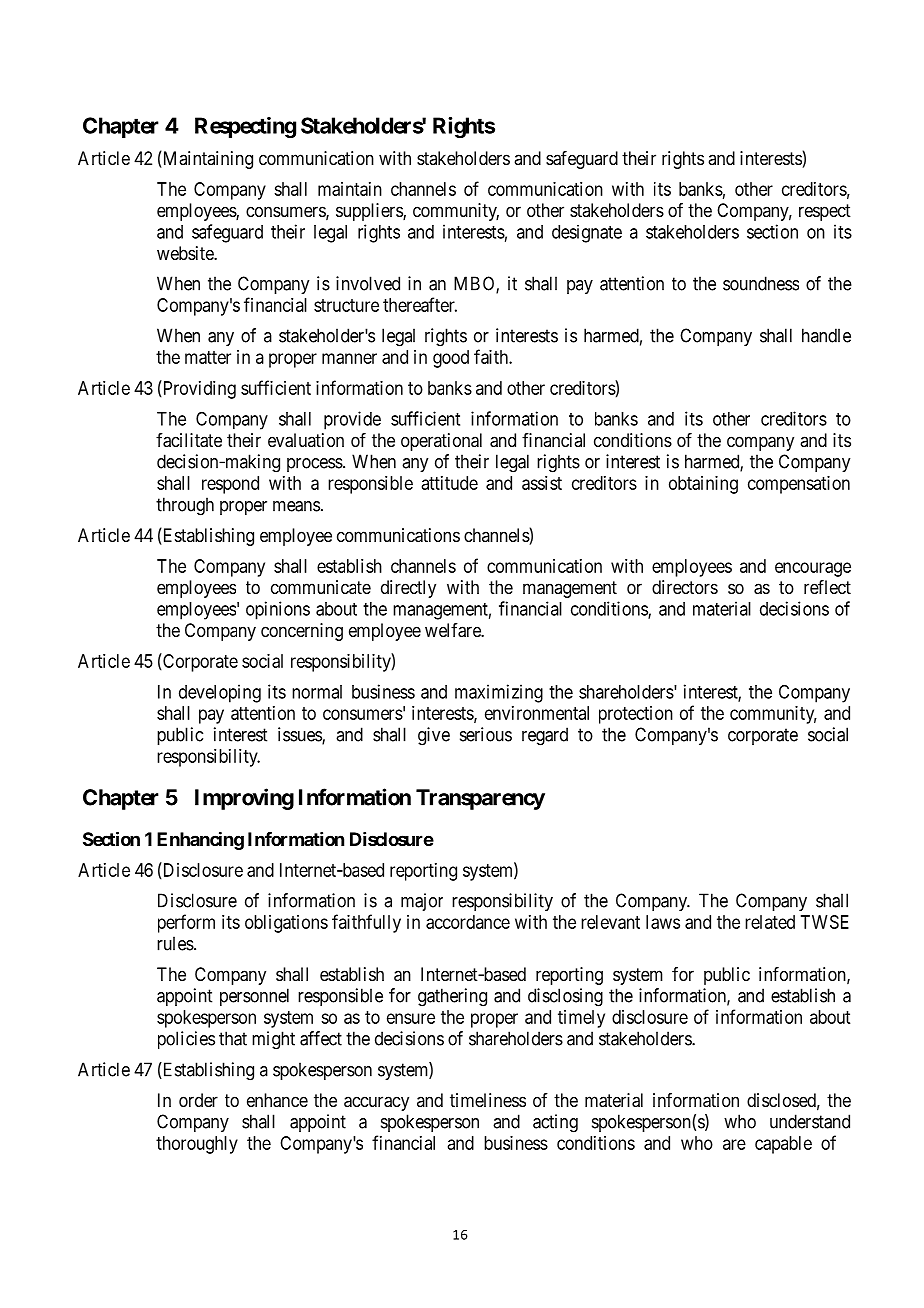  What do you see at coordinates (761, 283) in the screenshot?
I see `soundness` at bounding box center [761, 283].
